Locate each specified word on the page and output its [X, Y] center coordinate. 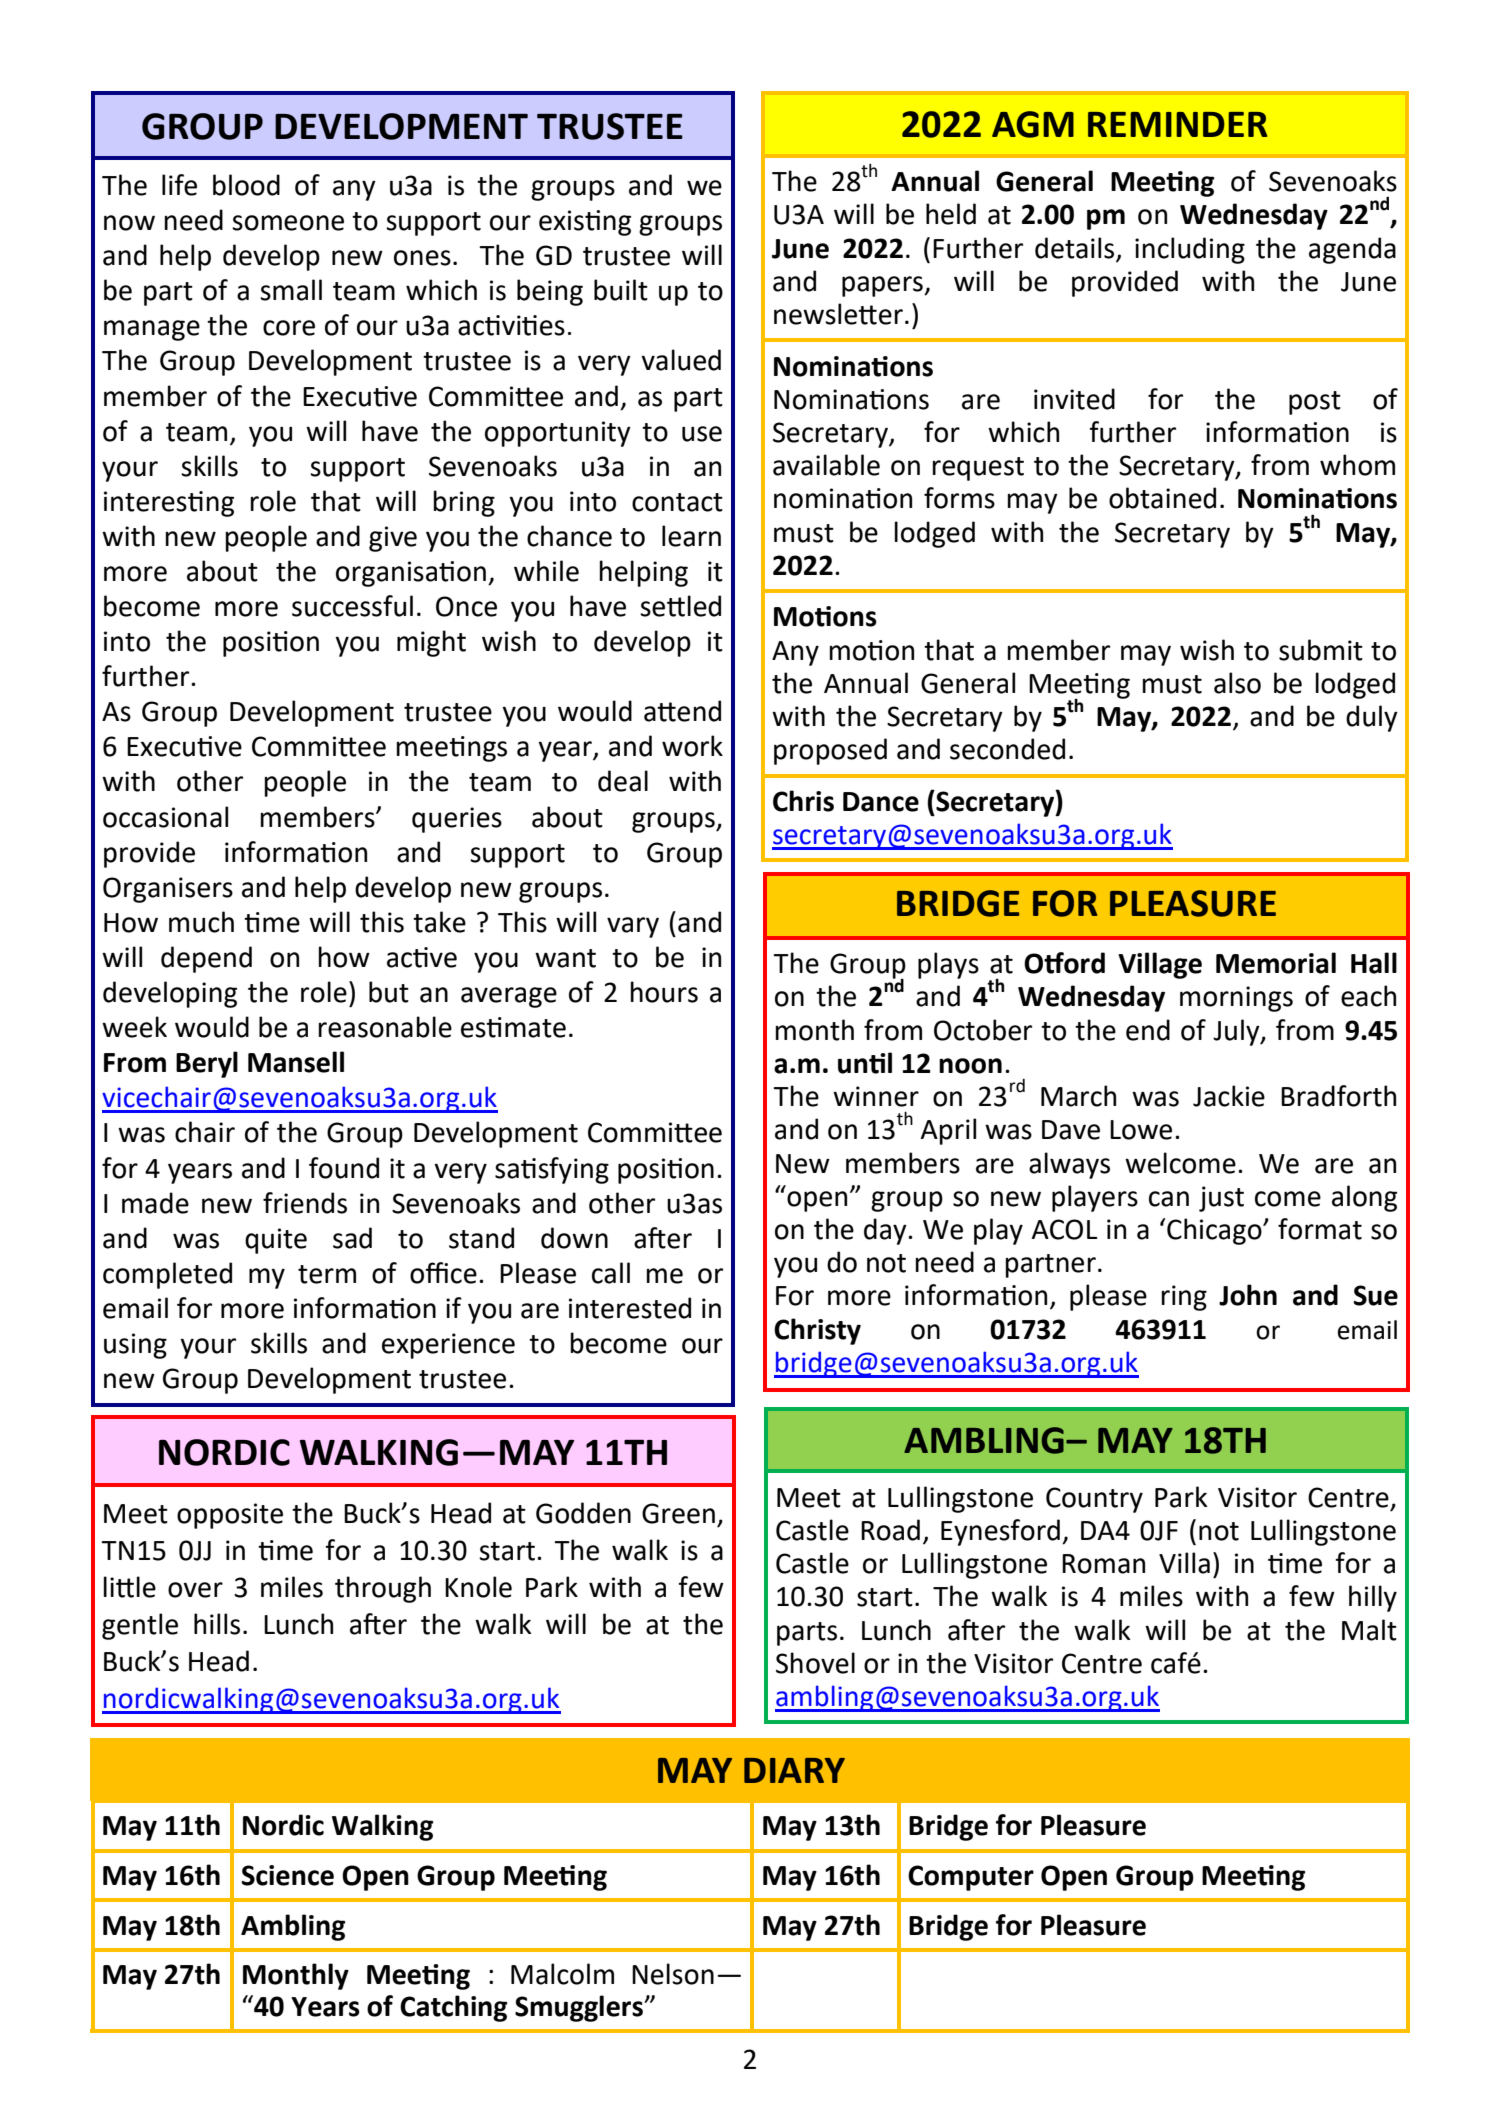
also [1237, 683]
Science [288, 1875]
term [327, 1274]
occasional [165, 817]
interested [630, 1308]
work [692, 746]
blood [246, 185]
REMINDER [1177, 124]
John [1248, 1295]
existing [585, 223]
